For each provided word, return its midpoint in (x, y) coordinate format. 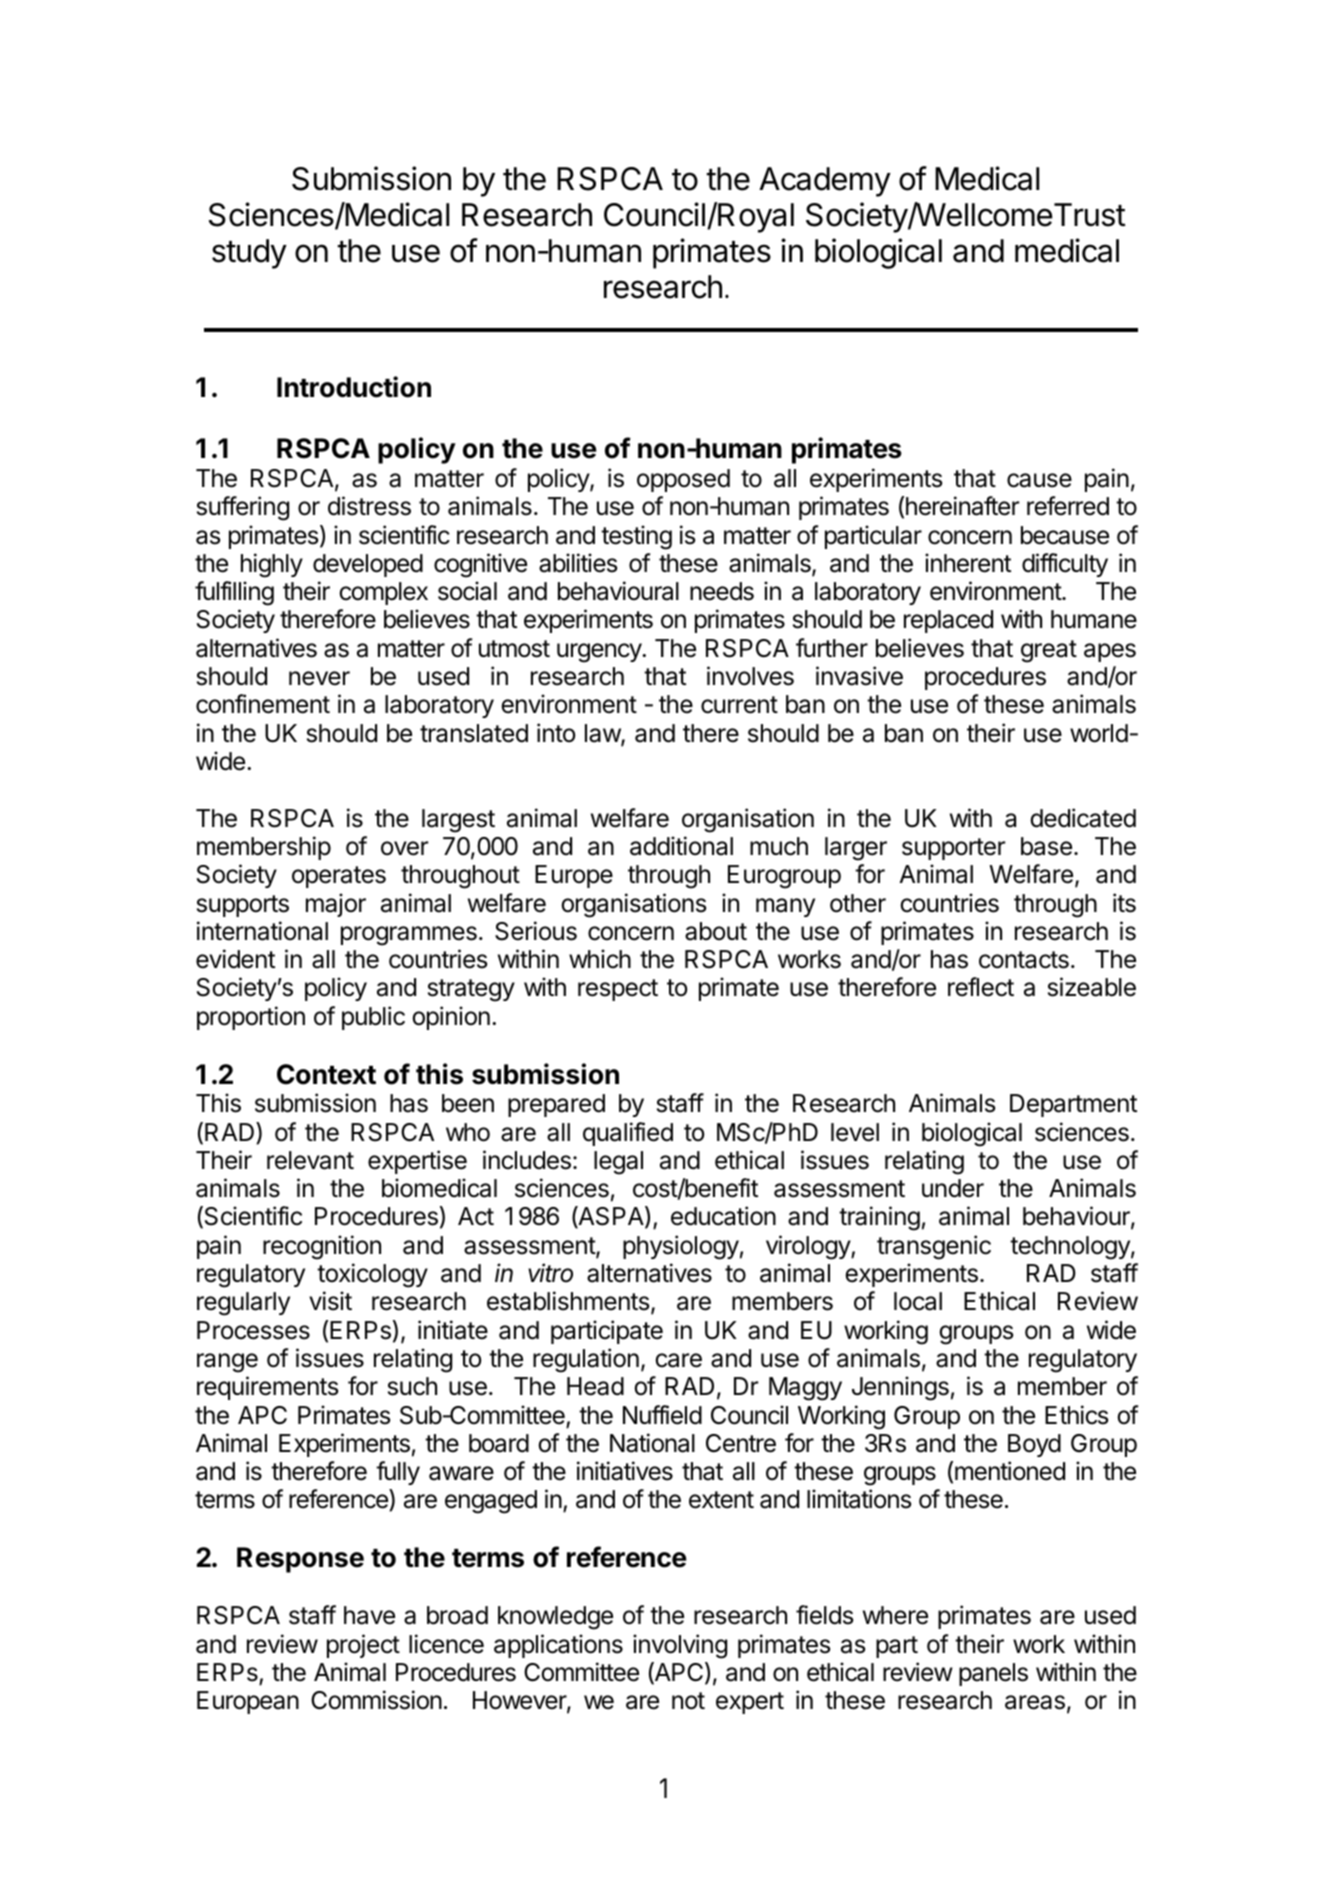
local (918, 1301)
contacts (1024, 960)
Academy (825, 182)
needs (722, 591)
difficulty (1065, 565)
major (336, 905)
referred (1068, 506)
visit (330, 1301)
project (363, 1646)
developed (368, 565)
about (716, 931)
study (249, 254)
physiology (681, 1247)
